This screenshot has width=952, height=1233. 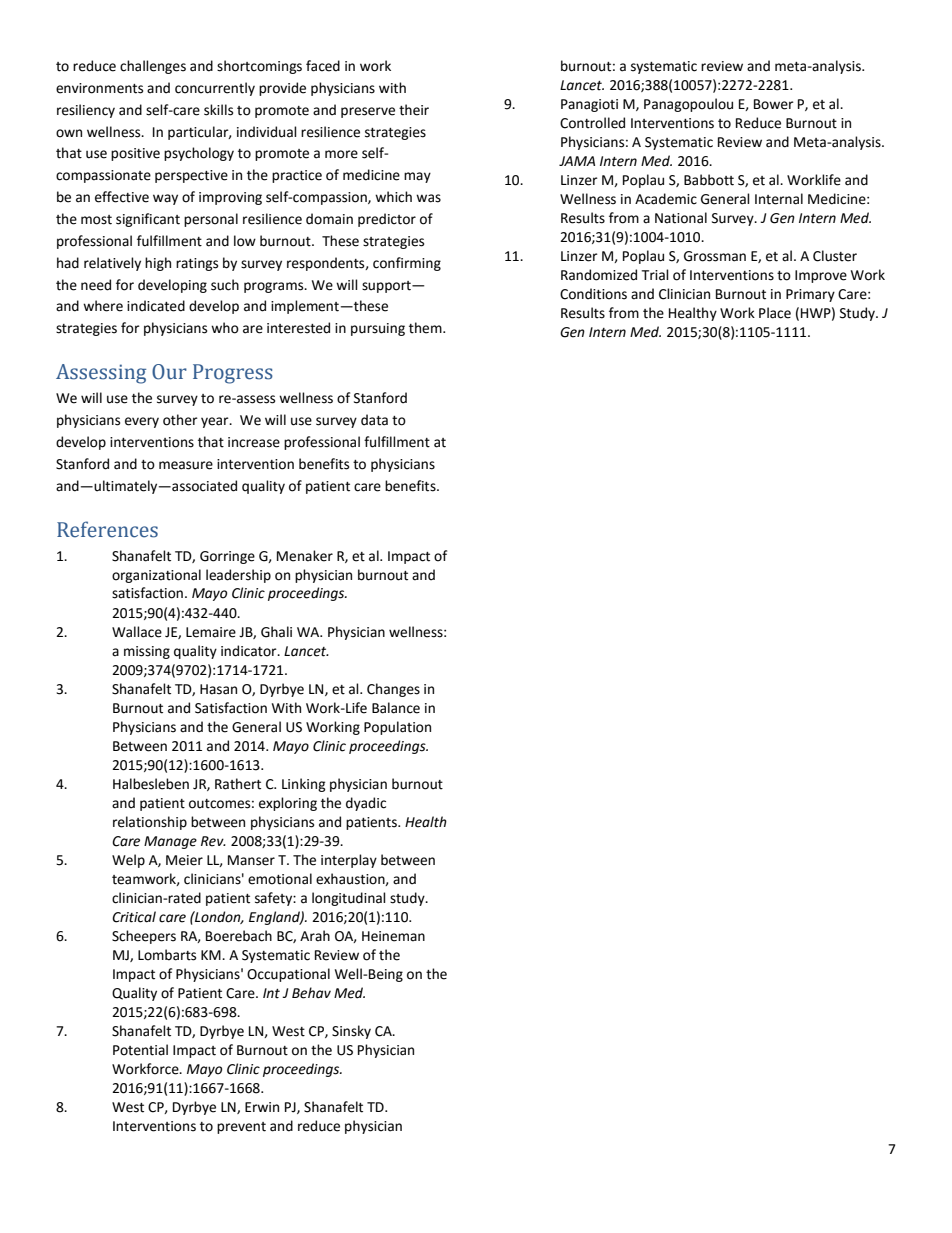 What do you see at coordinates (150, 823) in the screenshot?
I see `relationship` at bounding box center [150, 823].
